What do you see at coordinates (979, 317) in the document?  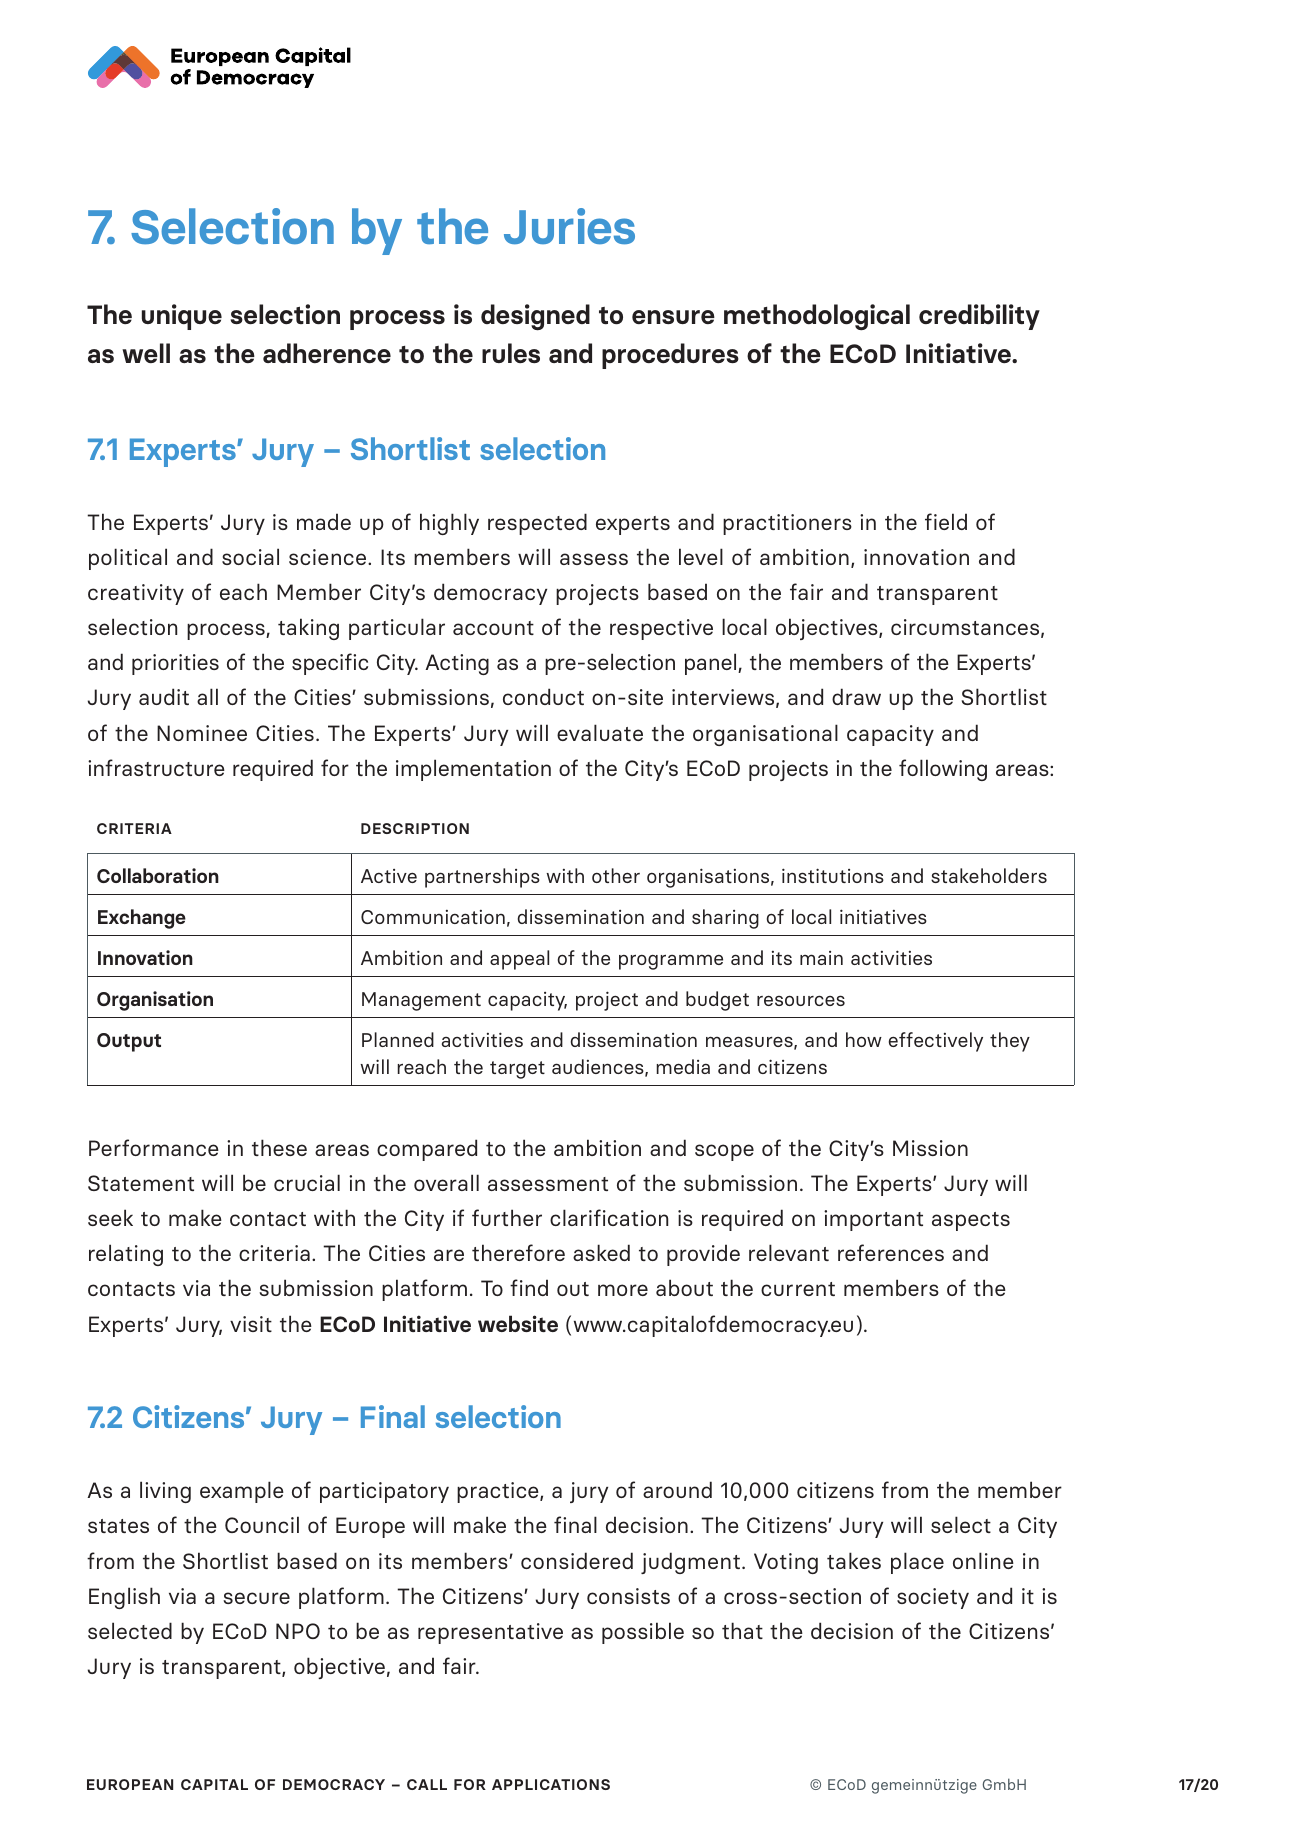 I see `credibility` at bounding box center [979, 317].
